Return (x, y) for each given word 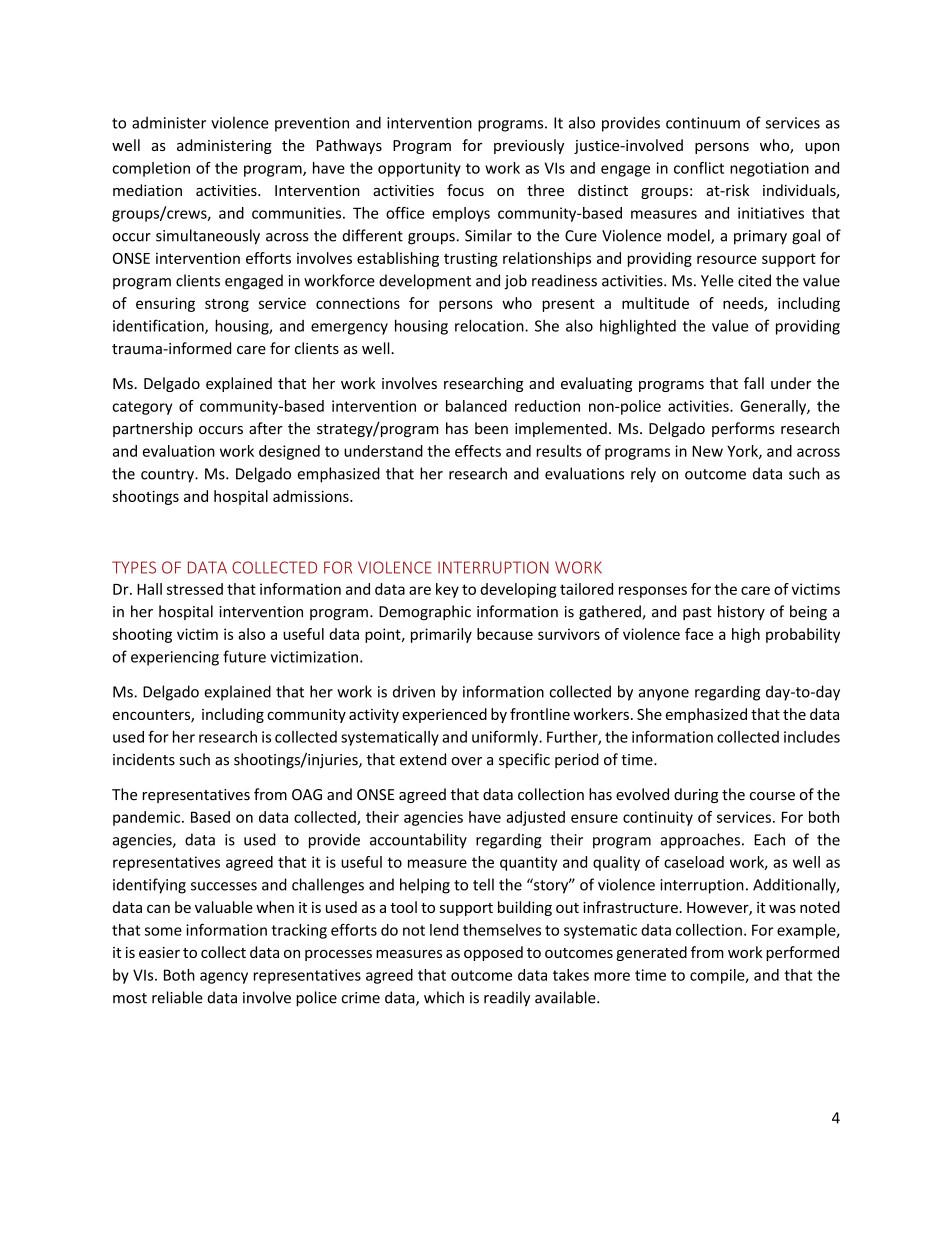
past (697, 613)
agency (224, 978)
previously (529, 146)
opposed (493, 953)
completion (151, 169)
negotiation (769, 169)
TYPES (134, 567)
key (447, 590)
